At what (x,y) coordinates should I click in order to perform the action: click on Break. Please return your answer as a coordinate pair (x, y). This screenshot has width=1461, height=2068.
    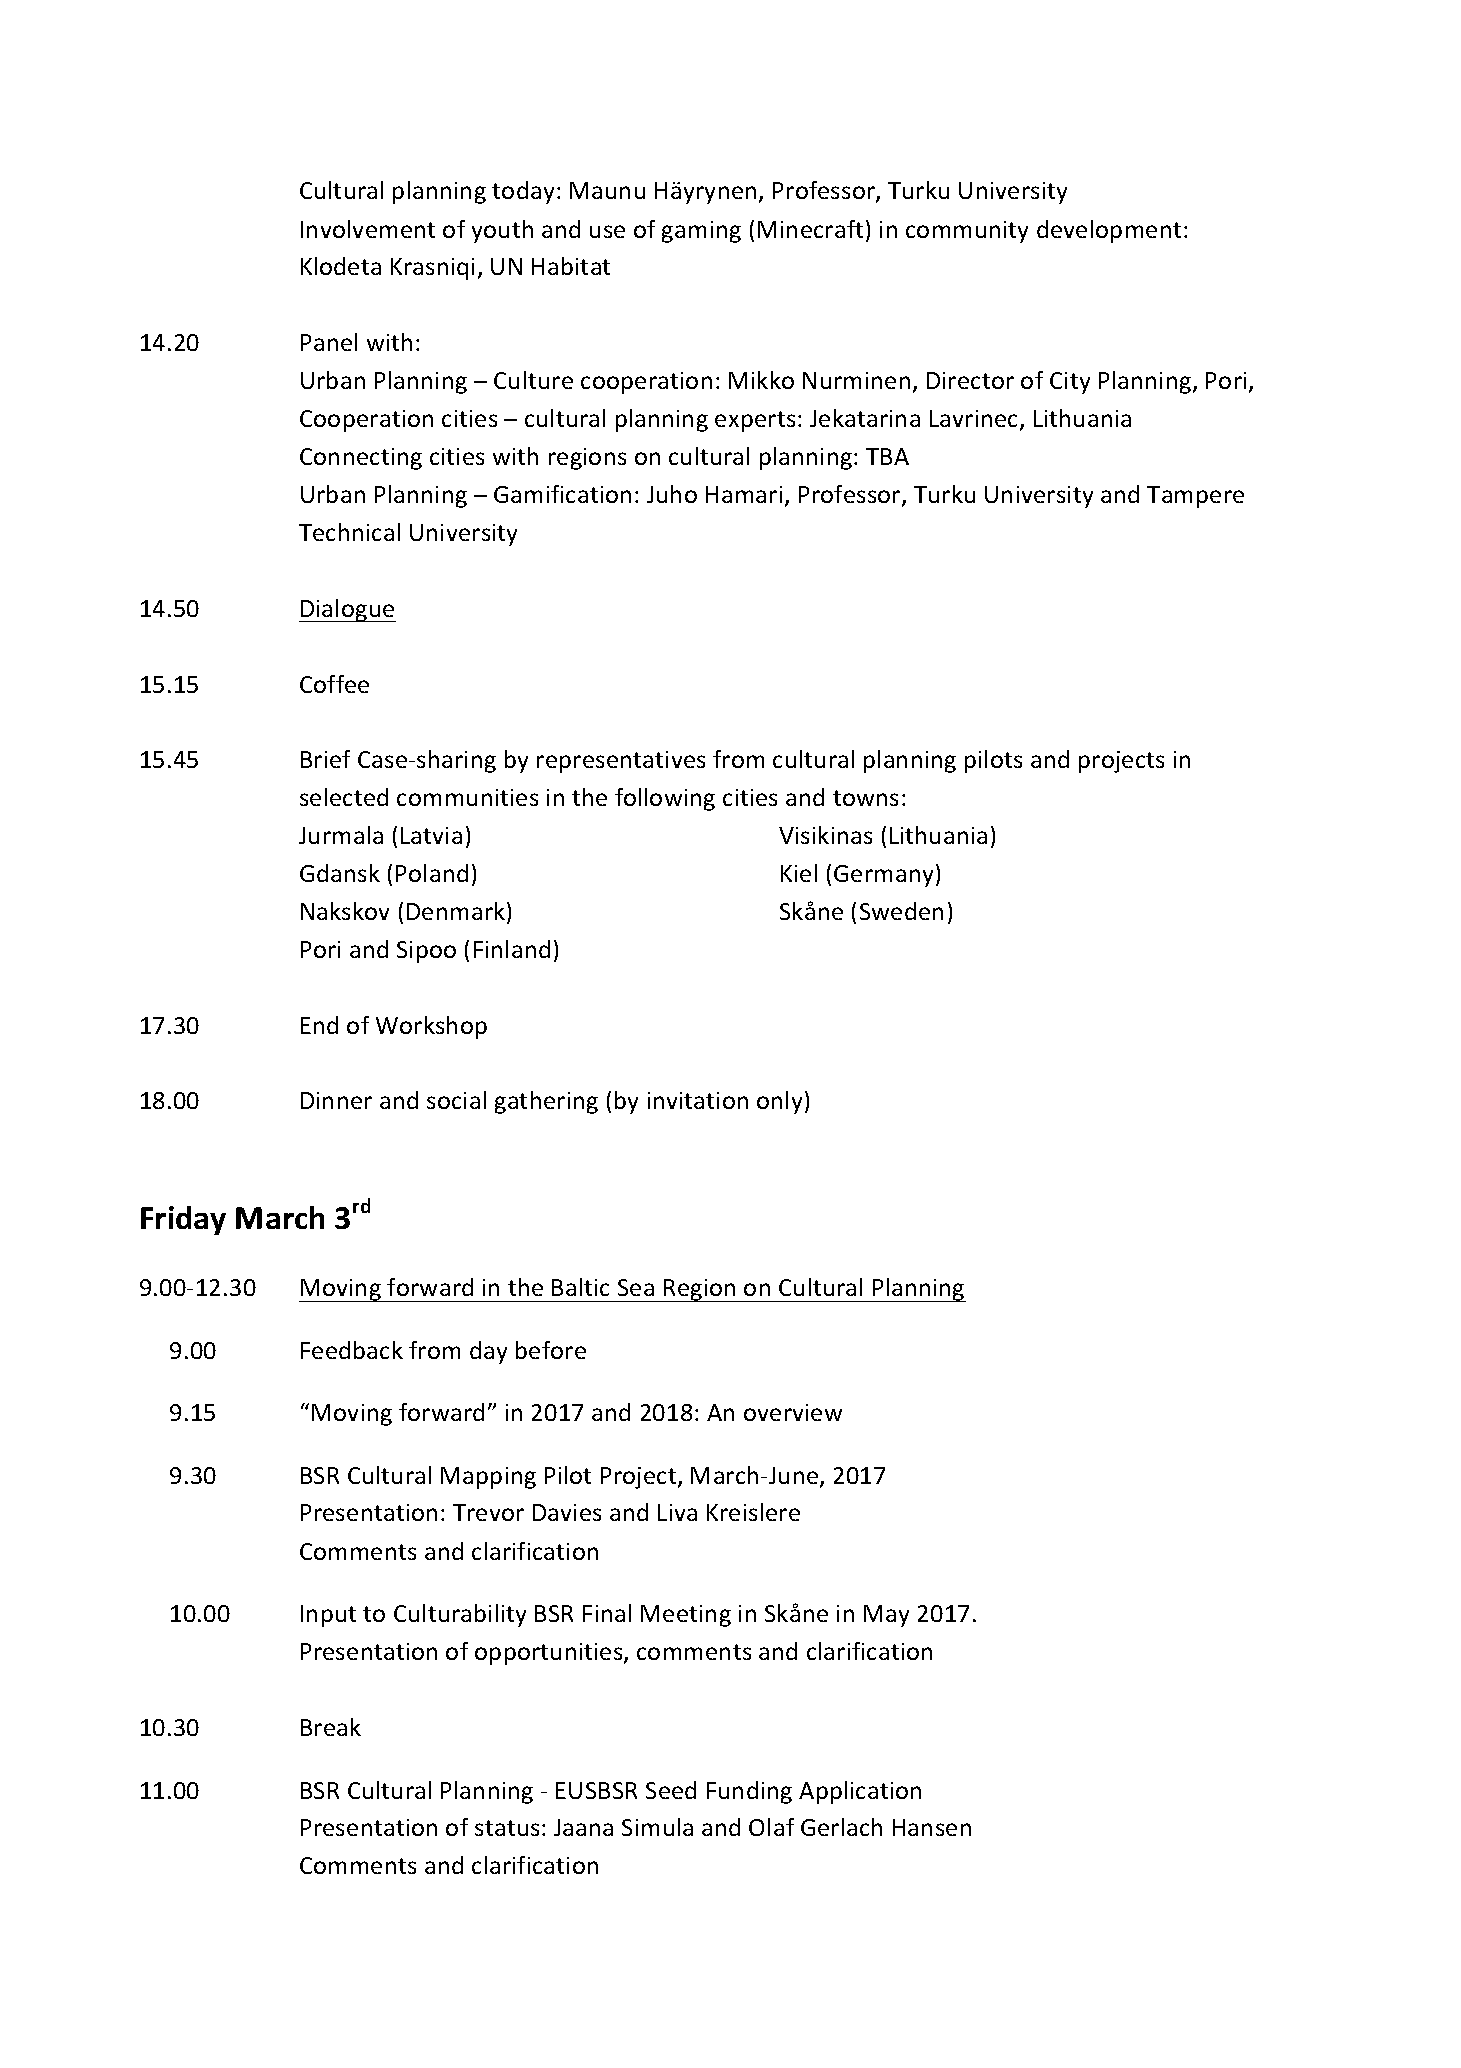
    Looking at the image, I should click on (331, 1727).
